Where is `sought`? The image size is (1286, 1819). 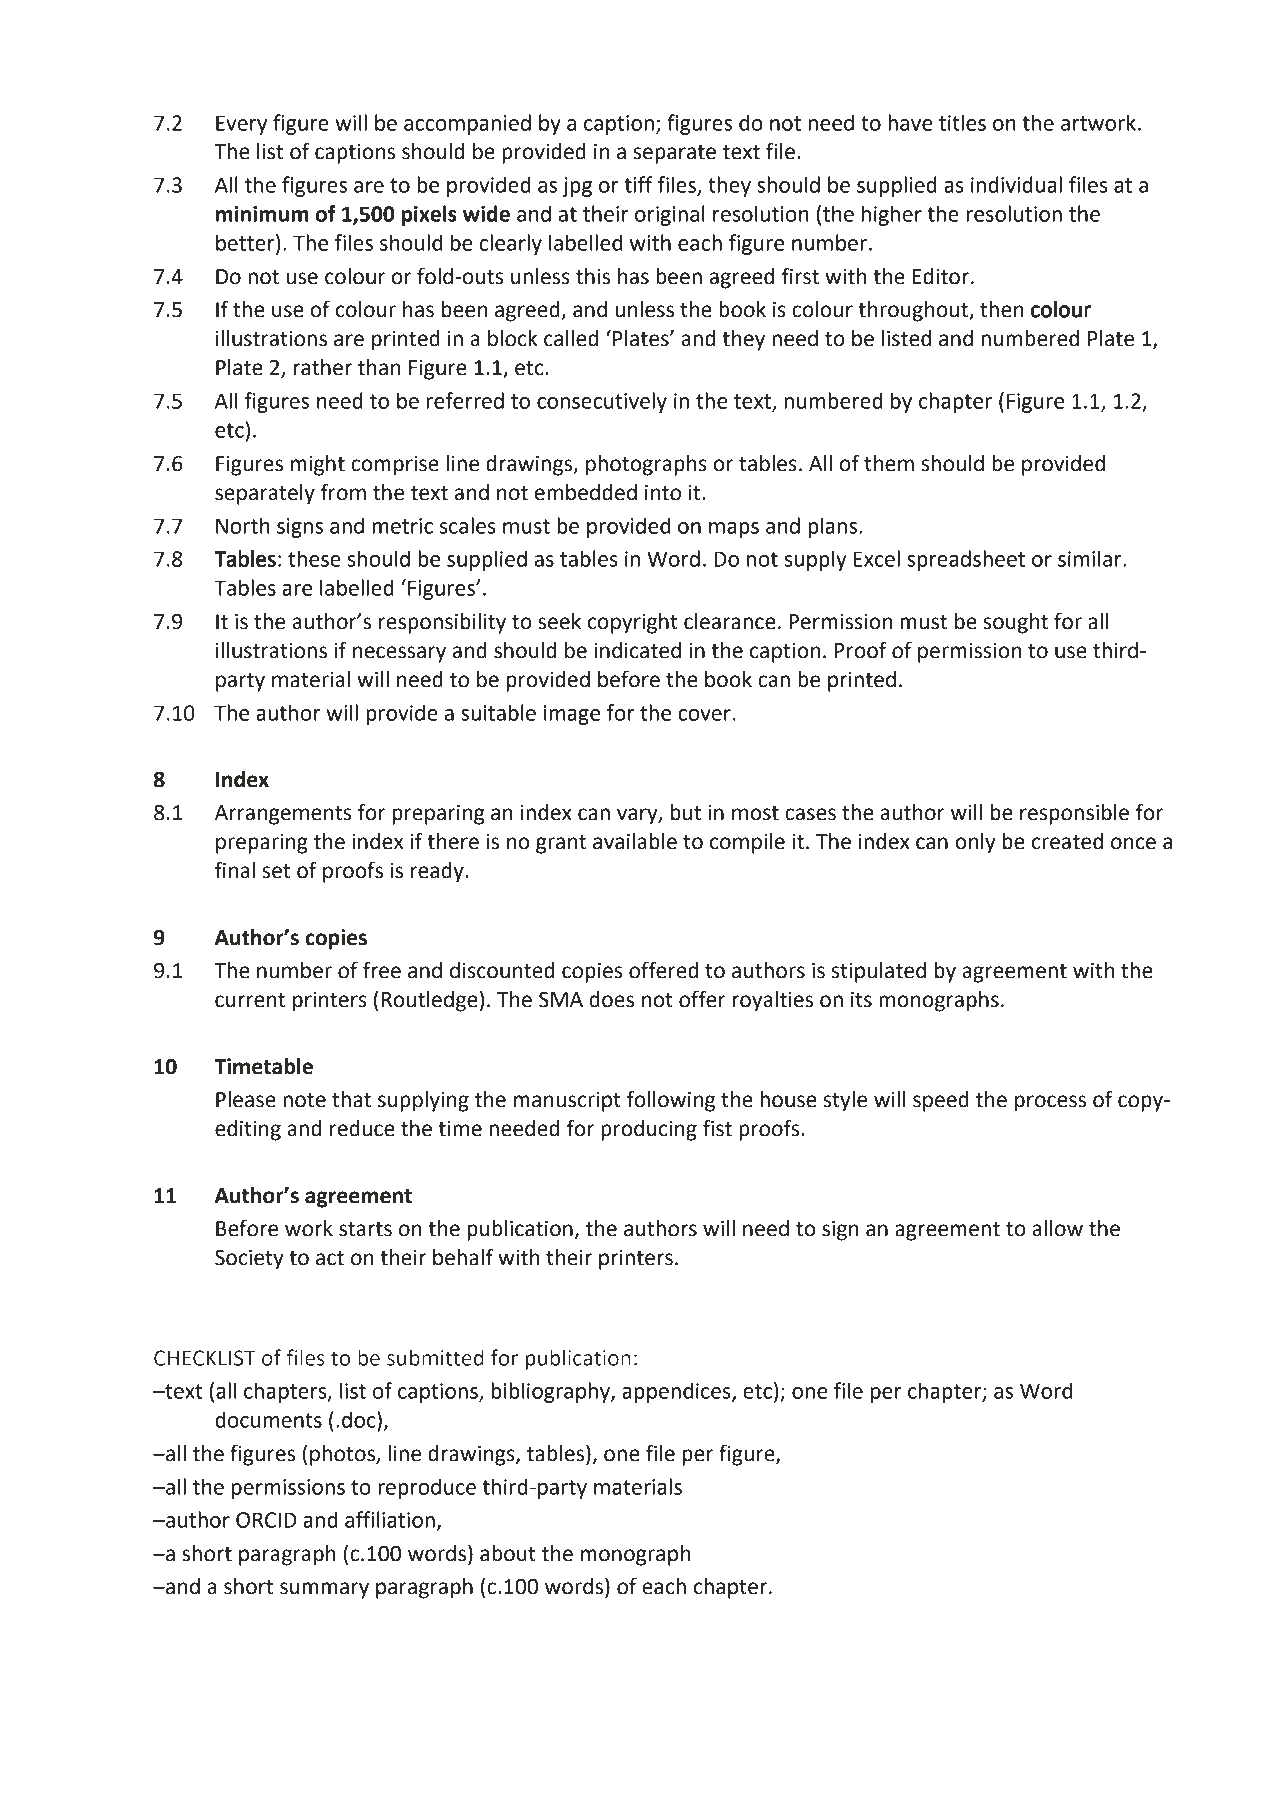 sought is located at coordinates (1015, 623).
